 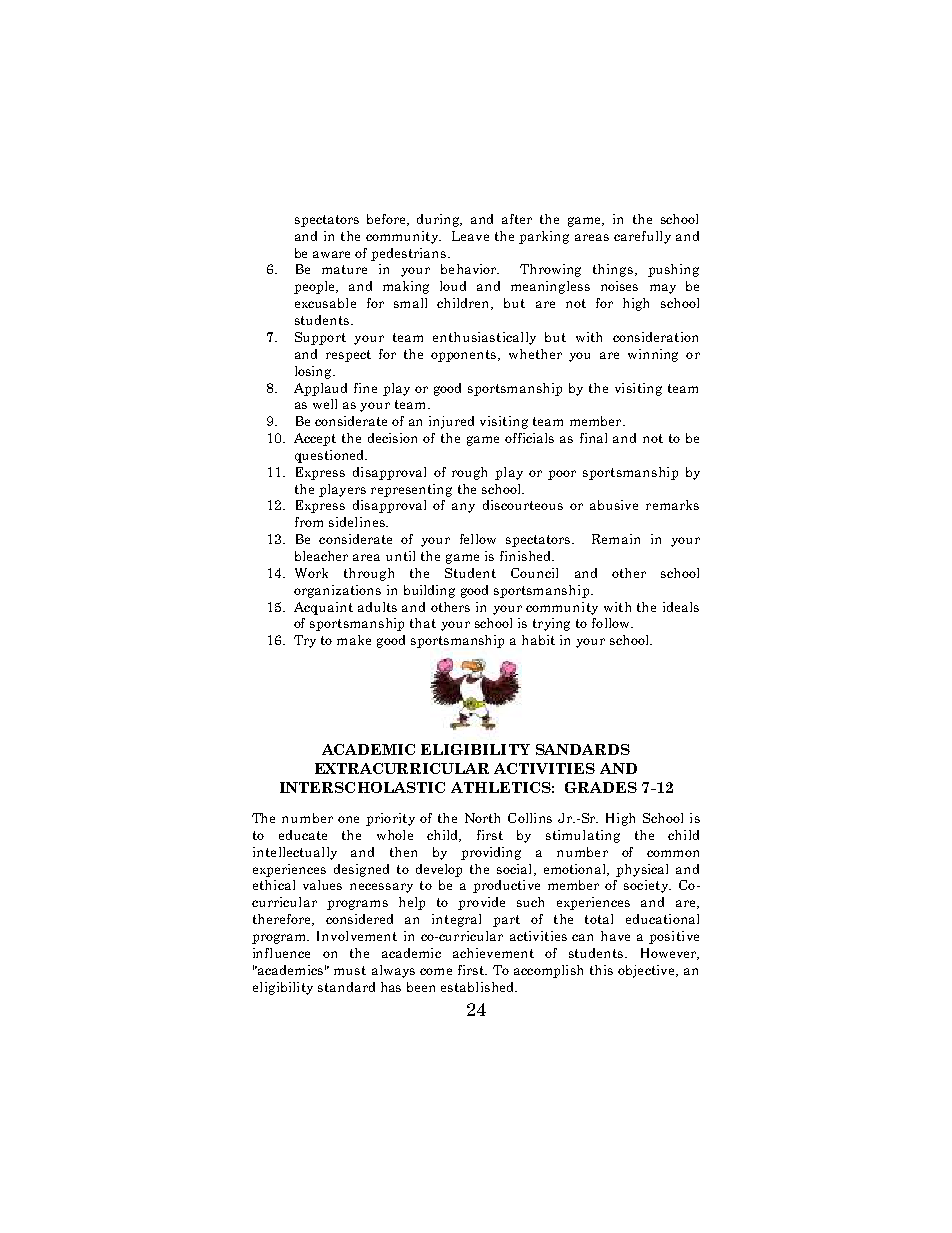 I want to click on carefully, so click(x=642, y=237).
